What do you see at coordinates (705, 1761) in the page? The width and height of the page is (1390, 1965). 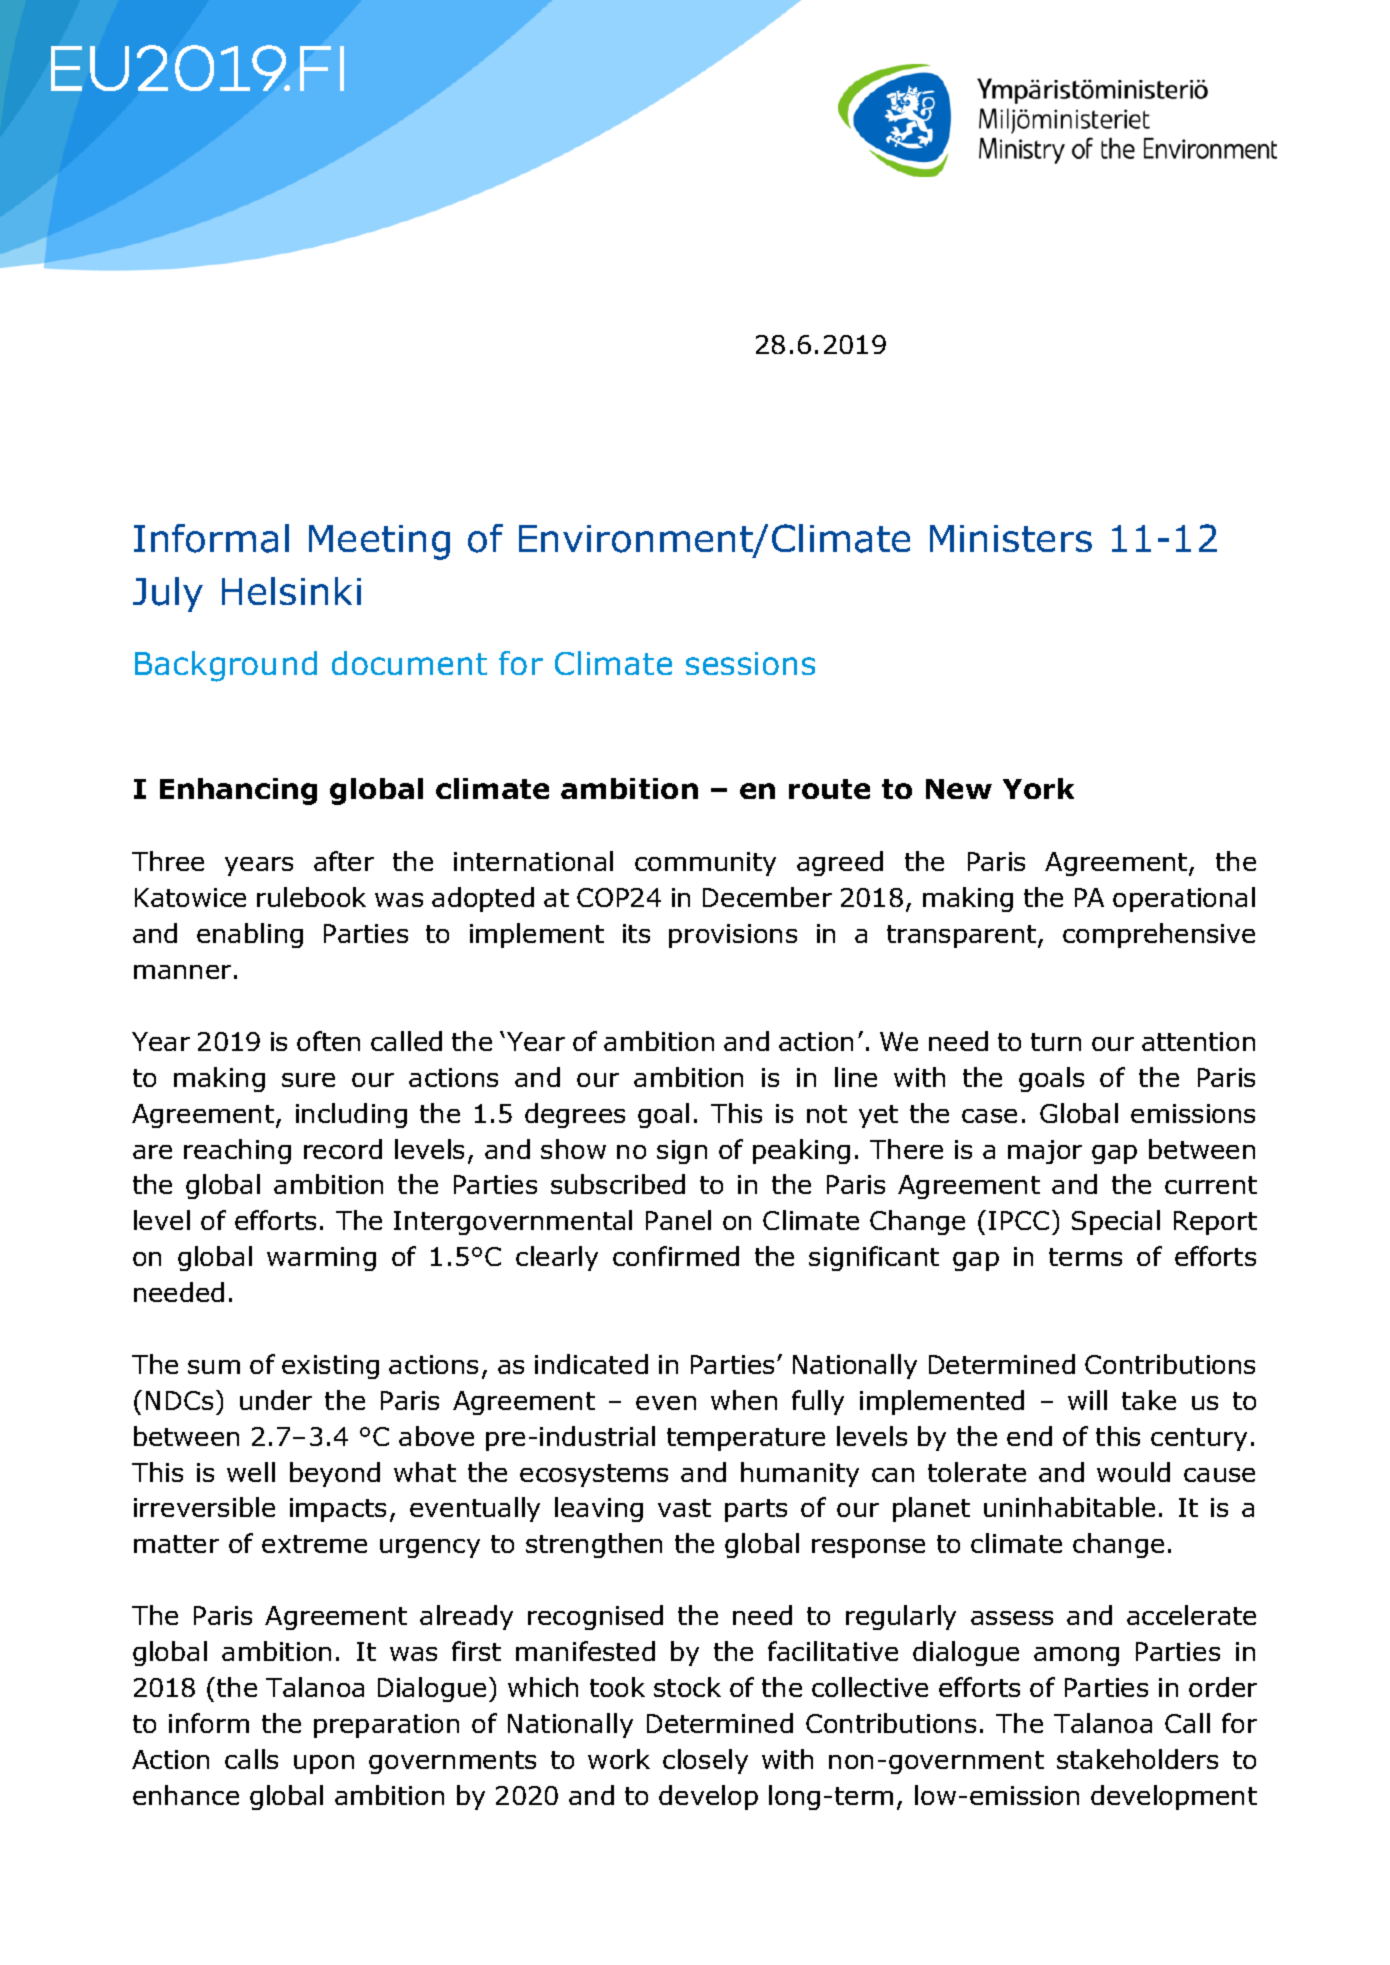 I see `closely` at bounding box center [705, 1761].
